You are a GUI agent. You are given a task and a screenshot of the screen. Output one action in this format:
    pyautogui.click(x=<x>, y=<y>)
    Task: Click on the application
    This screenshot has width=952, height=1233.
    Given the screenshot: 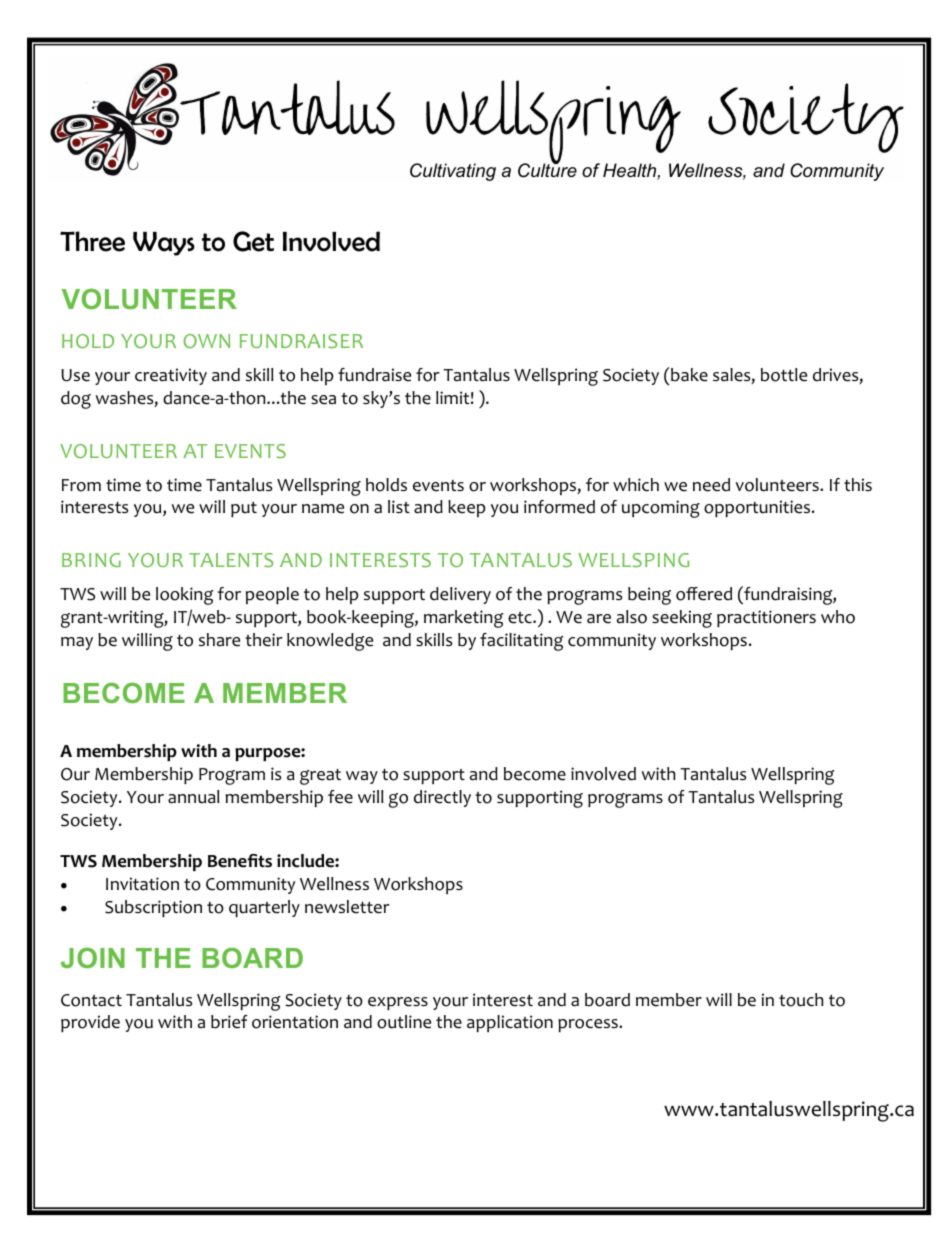 What is the action you would take?
    pyautogui.click(x=510, y=1023)
